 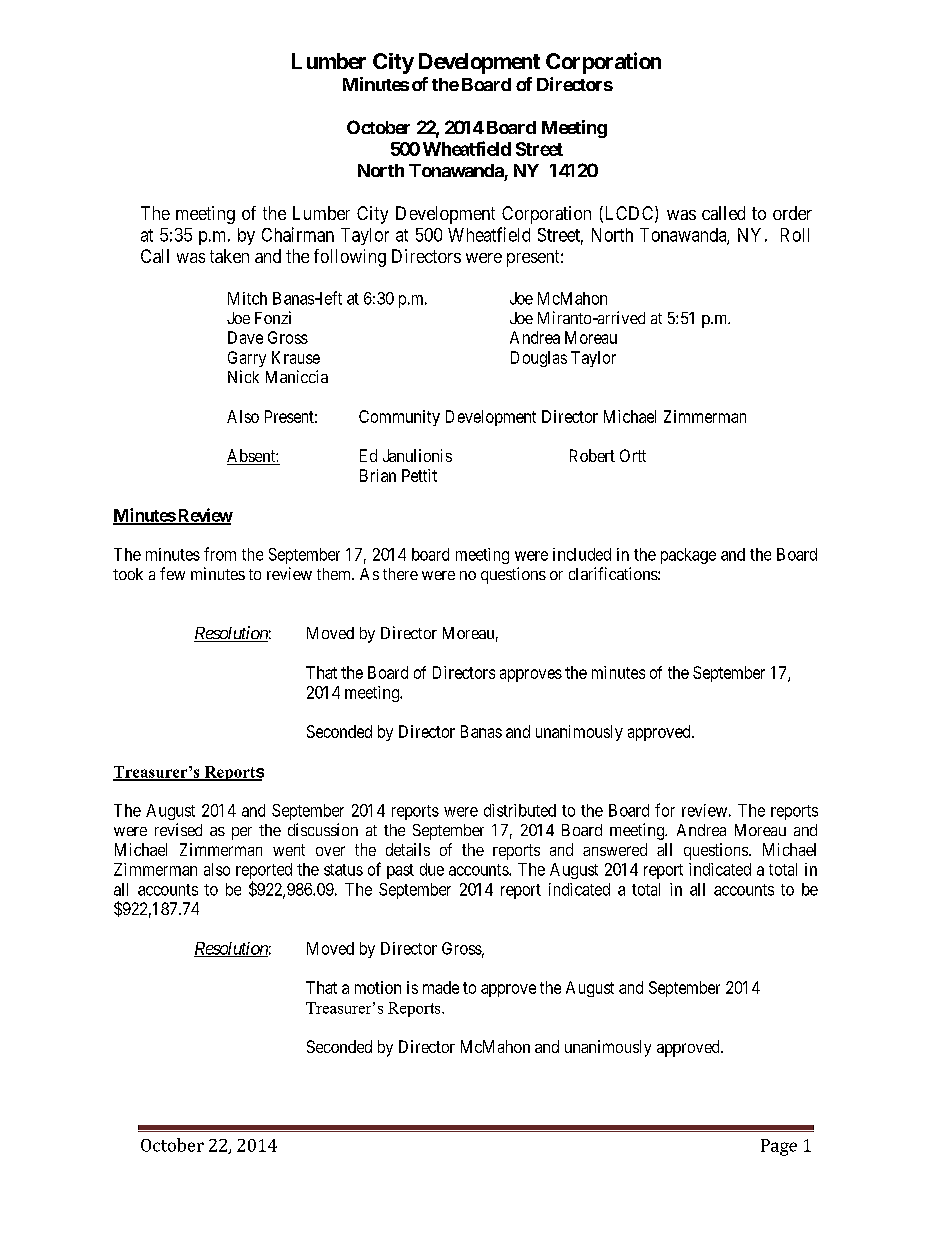 What do you see at coordinates (220, 554) in the image?
I see `from` at bounding box center [220, 554].
